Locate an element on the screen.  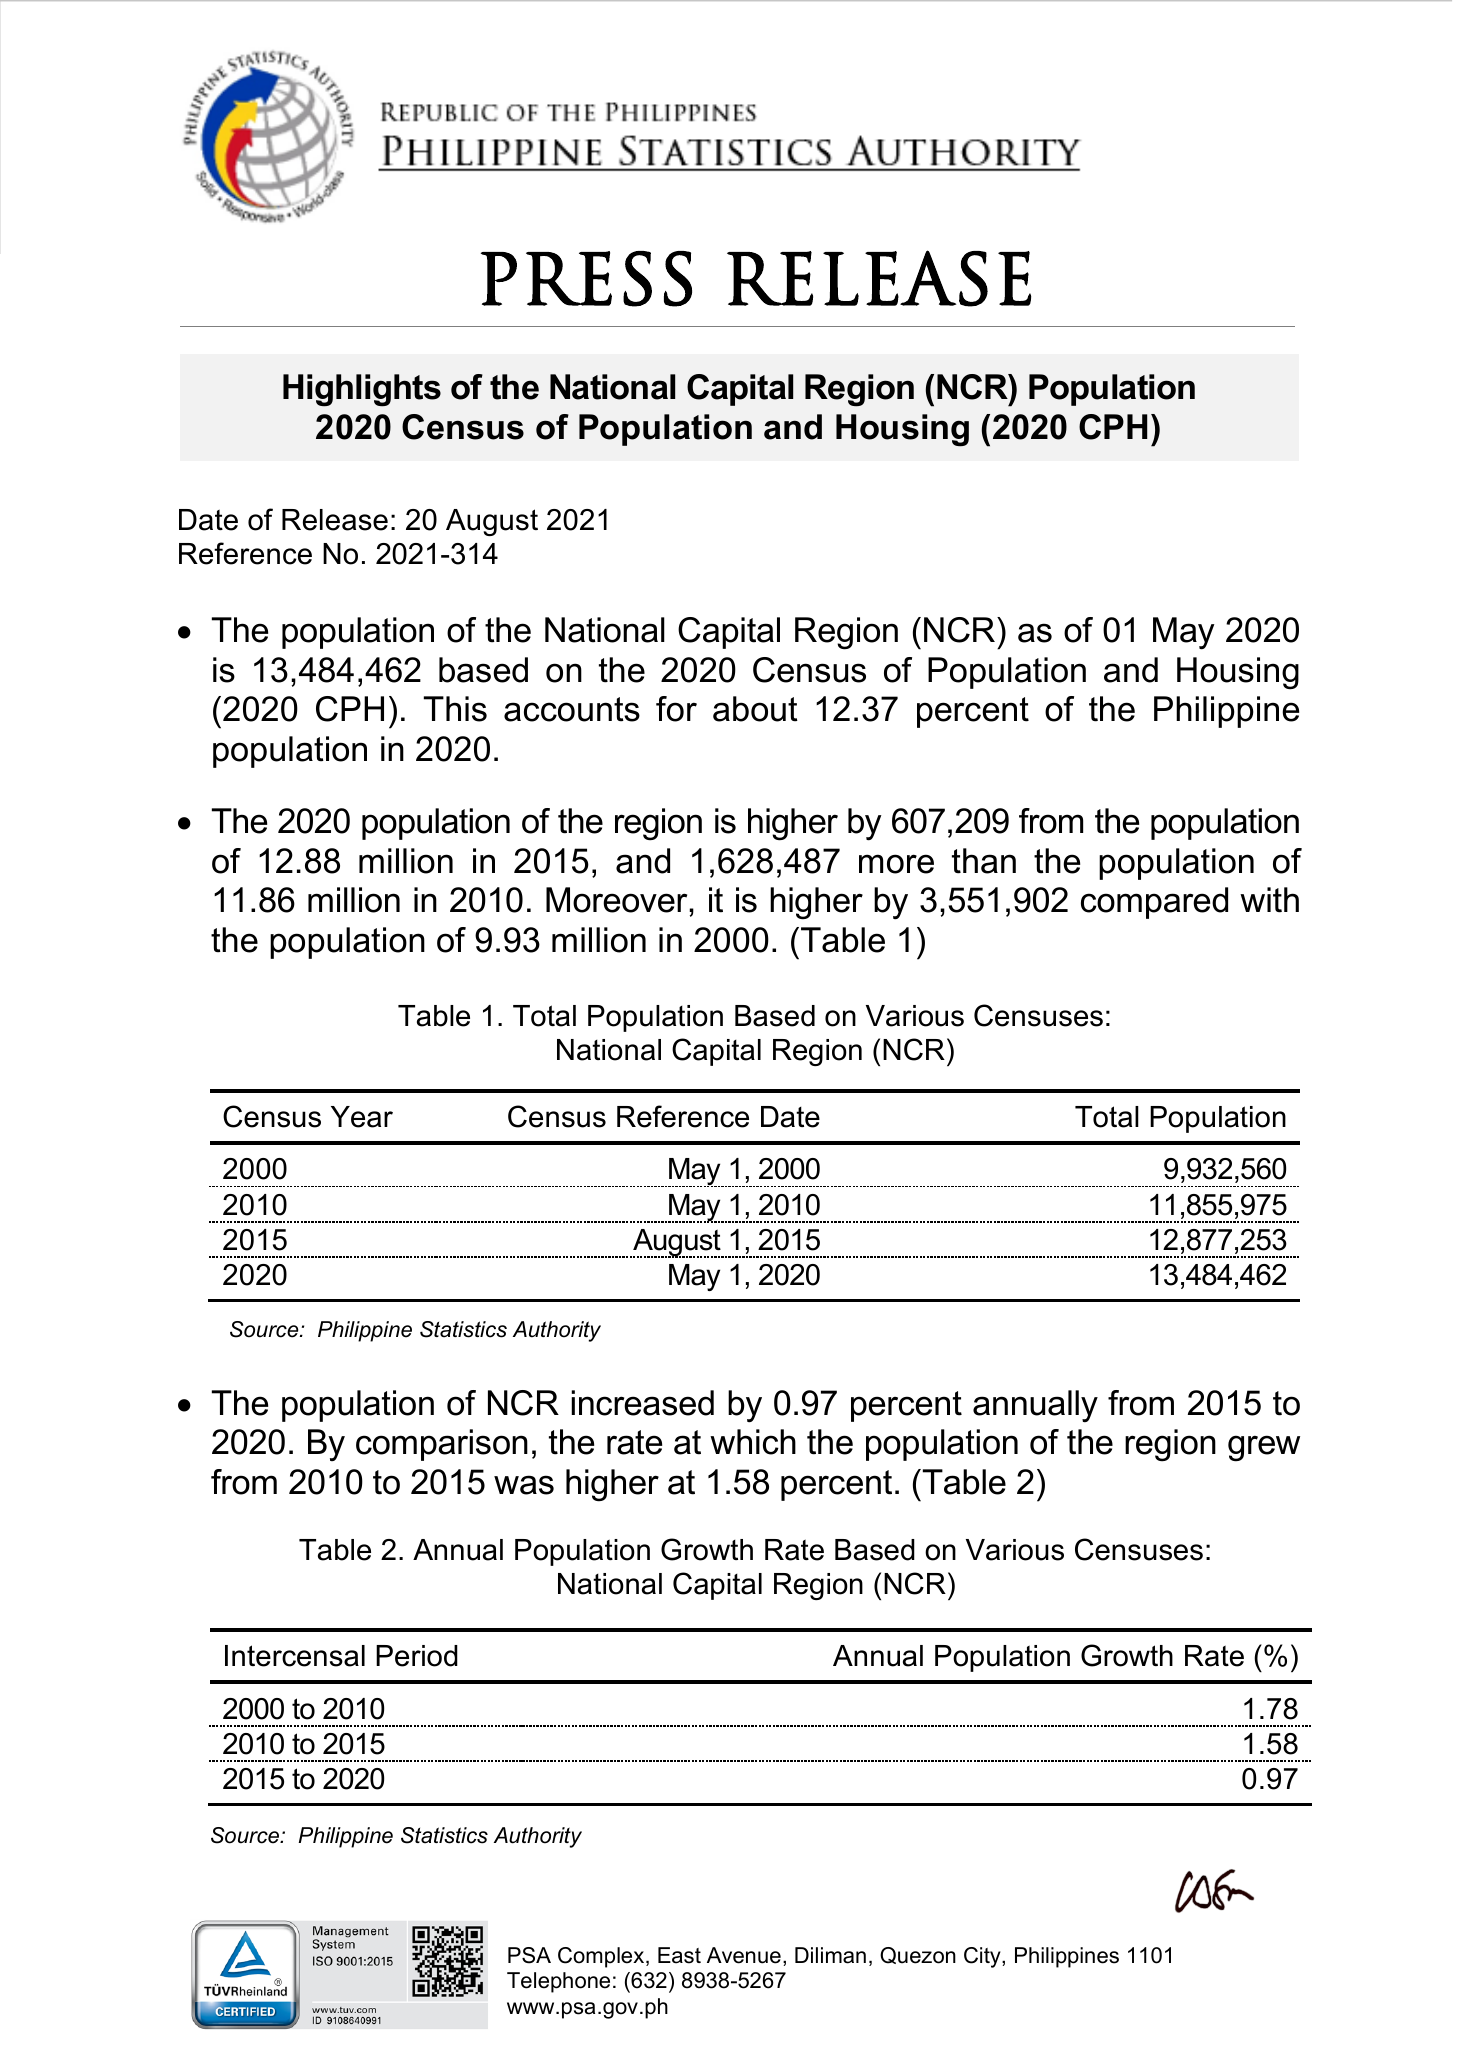
PRESS is located at coordinates (586, 279).
